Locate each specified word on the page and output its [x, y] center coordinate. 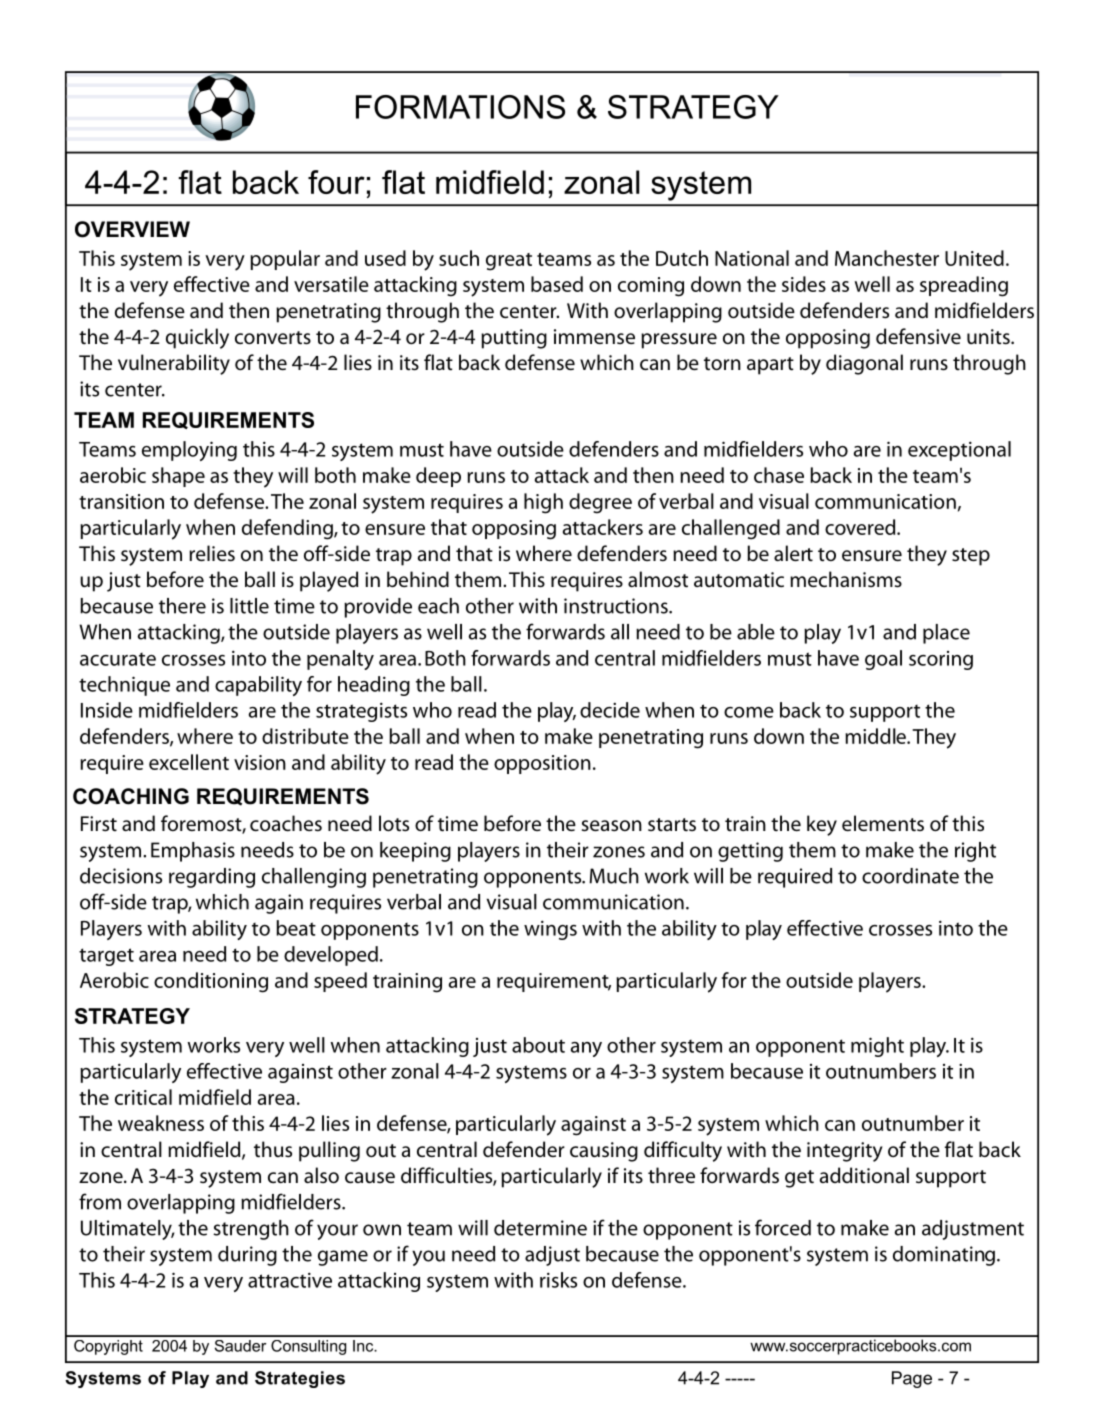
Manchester [887, 258]
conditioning [211, 982]
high [543, 503]
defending [288, 529]
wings [550, 930]
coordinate [910, 876]
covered [861, 527]
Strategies [300, 1379]
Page [912, 1379]
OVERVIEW [132, 229]
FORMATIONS [460, 107]
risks [558, 1280]
